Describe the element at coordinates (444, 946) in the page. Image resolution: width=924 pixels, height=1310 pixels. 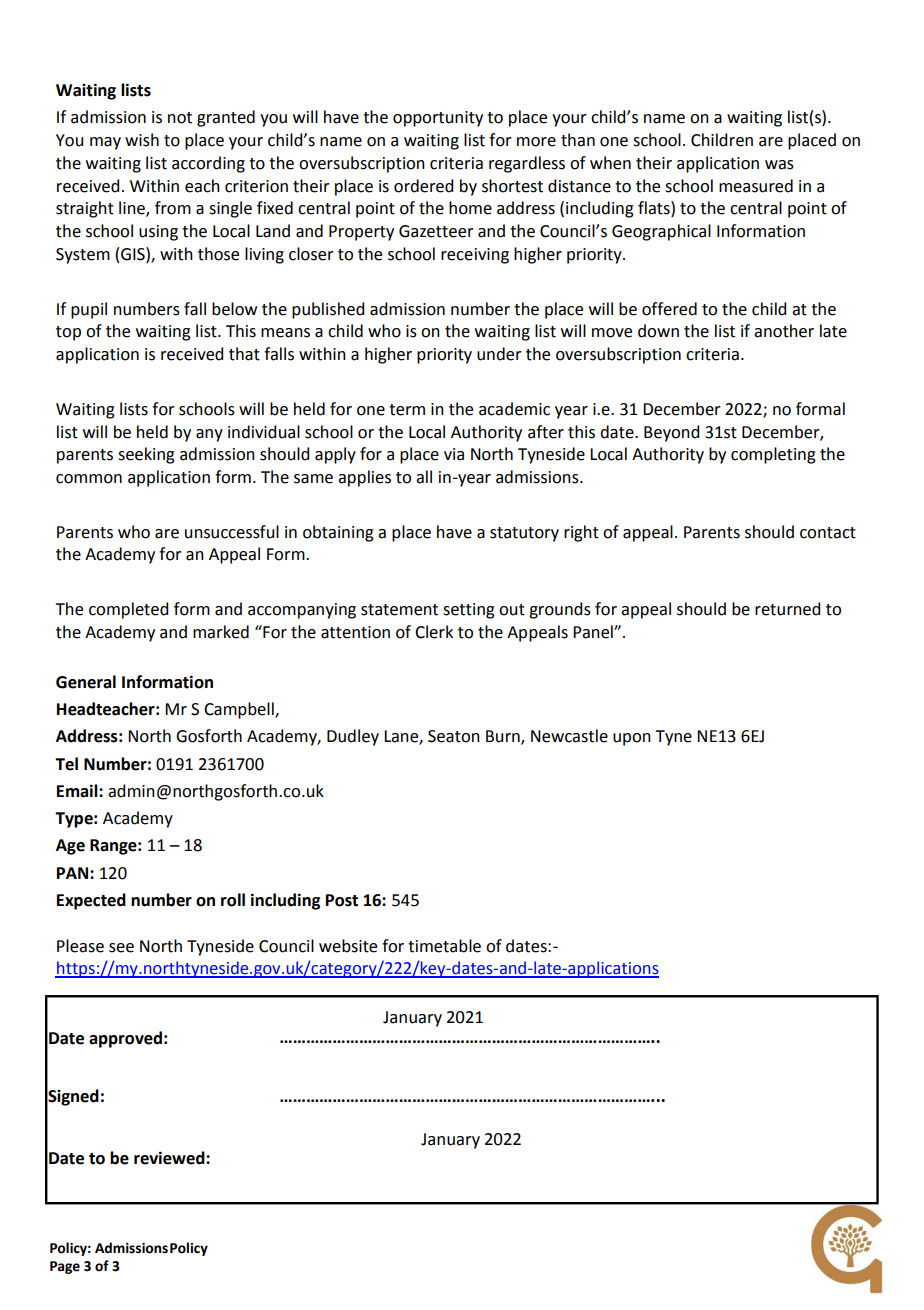
I see `timetable` at that location.
